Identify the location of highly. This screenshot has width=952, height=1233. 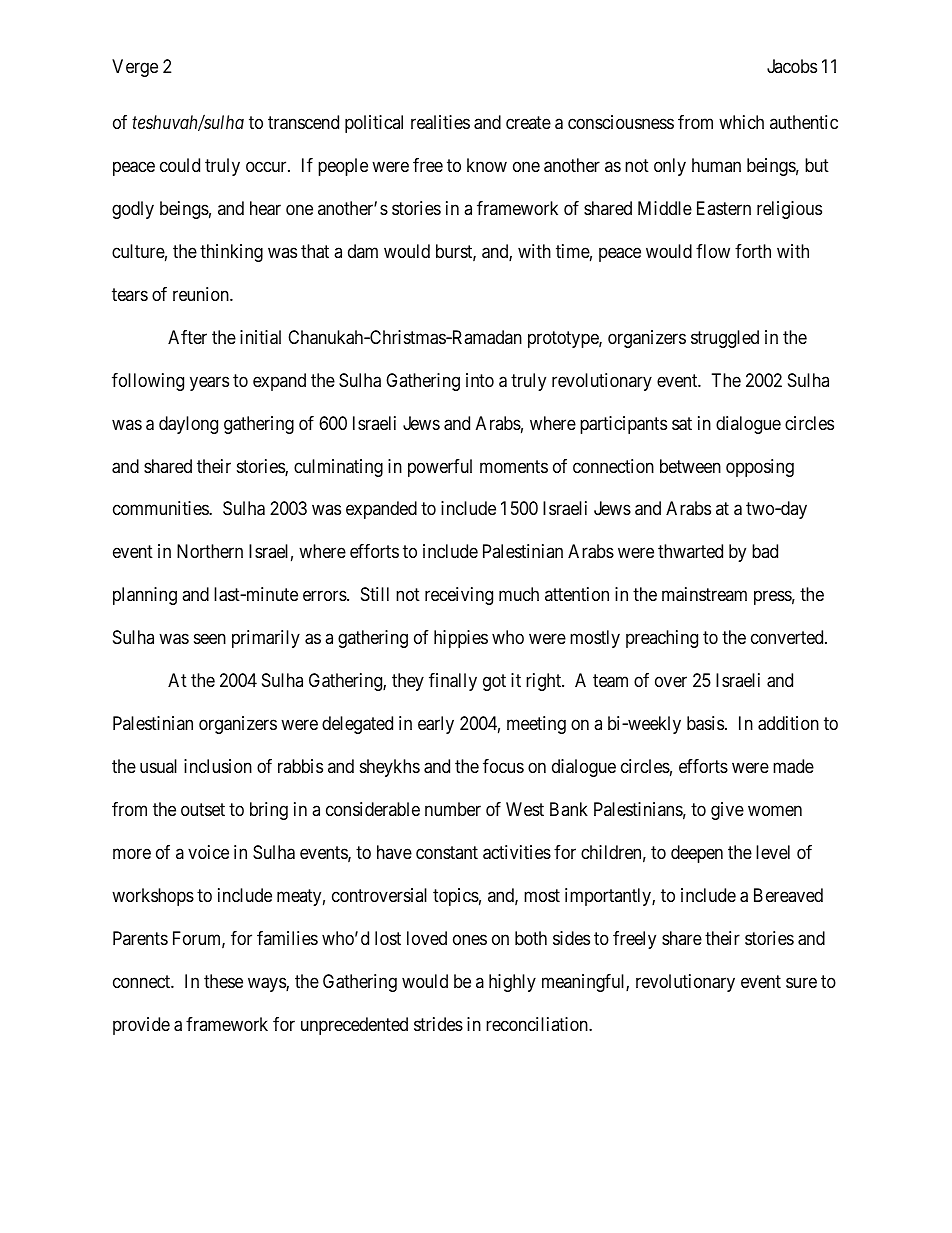
(512, 983).
